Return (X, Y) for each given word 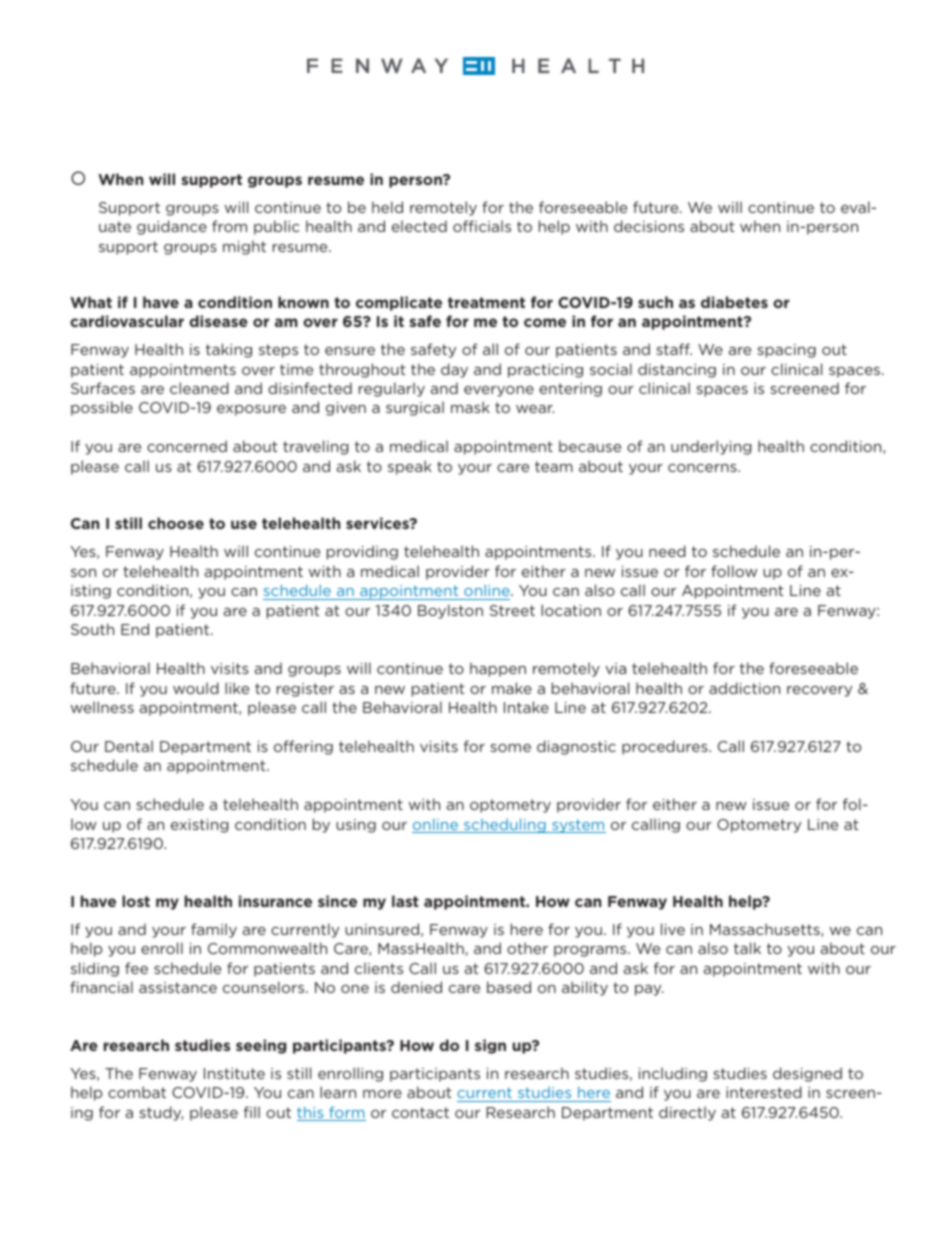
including (673, 1074)
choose (176, 523)
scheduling (505, 825)
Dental (129, 746)
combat (137, 1092)
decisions (649, 226)
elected (419, 226)
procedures (666, 747)
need (667, 551)
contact (420, 1112)
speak (410, 467)
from (229, 226)
